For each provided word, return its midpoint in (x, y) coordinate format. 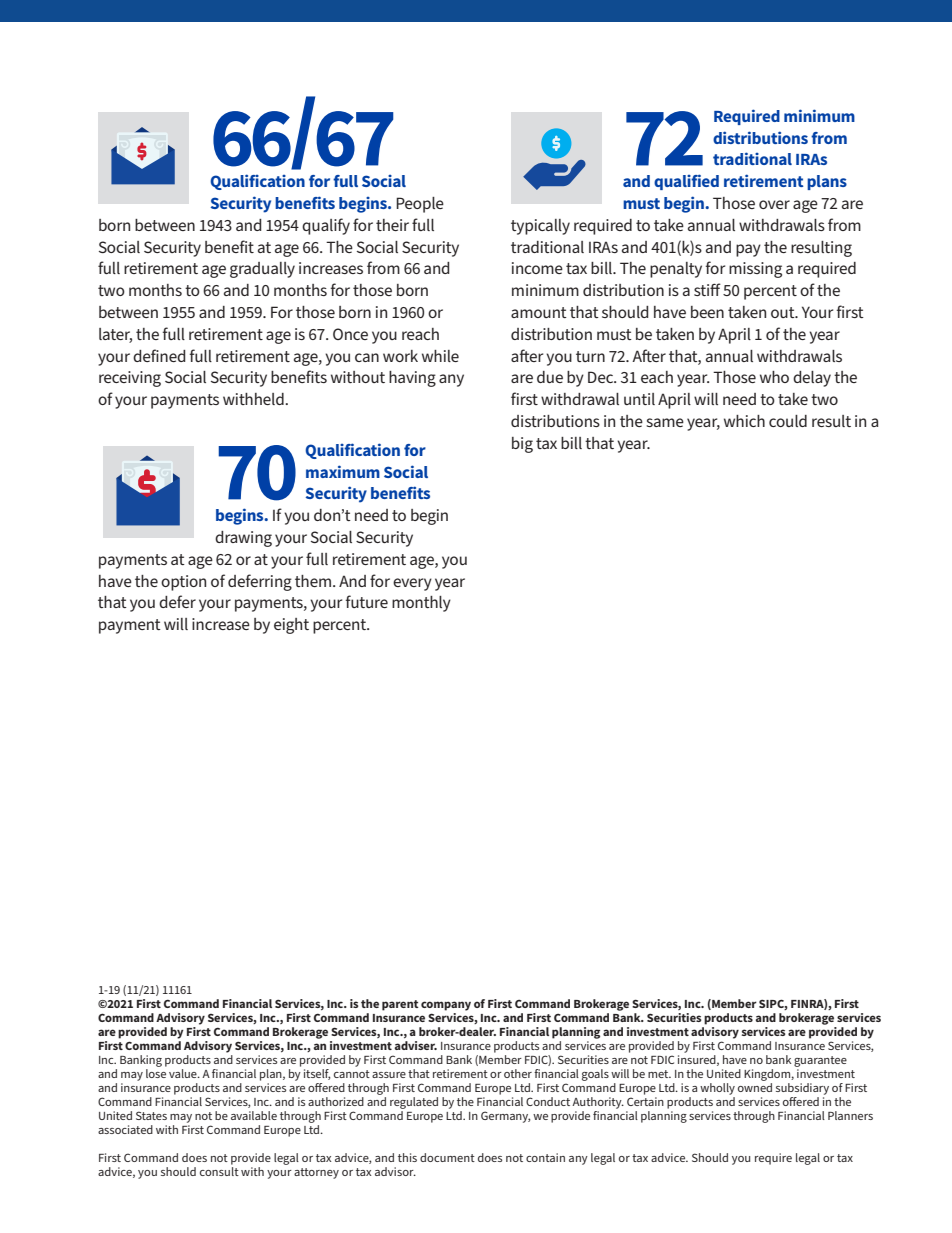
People (420, 205)
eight (291, 626)
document (447, 1157)
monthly (421, 604)
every (412, 584)
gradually (262, 270)
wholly (717, 1089)
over (774, 204)
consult (219, 1171)
